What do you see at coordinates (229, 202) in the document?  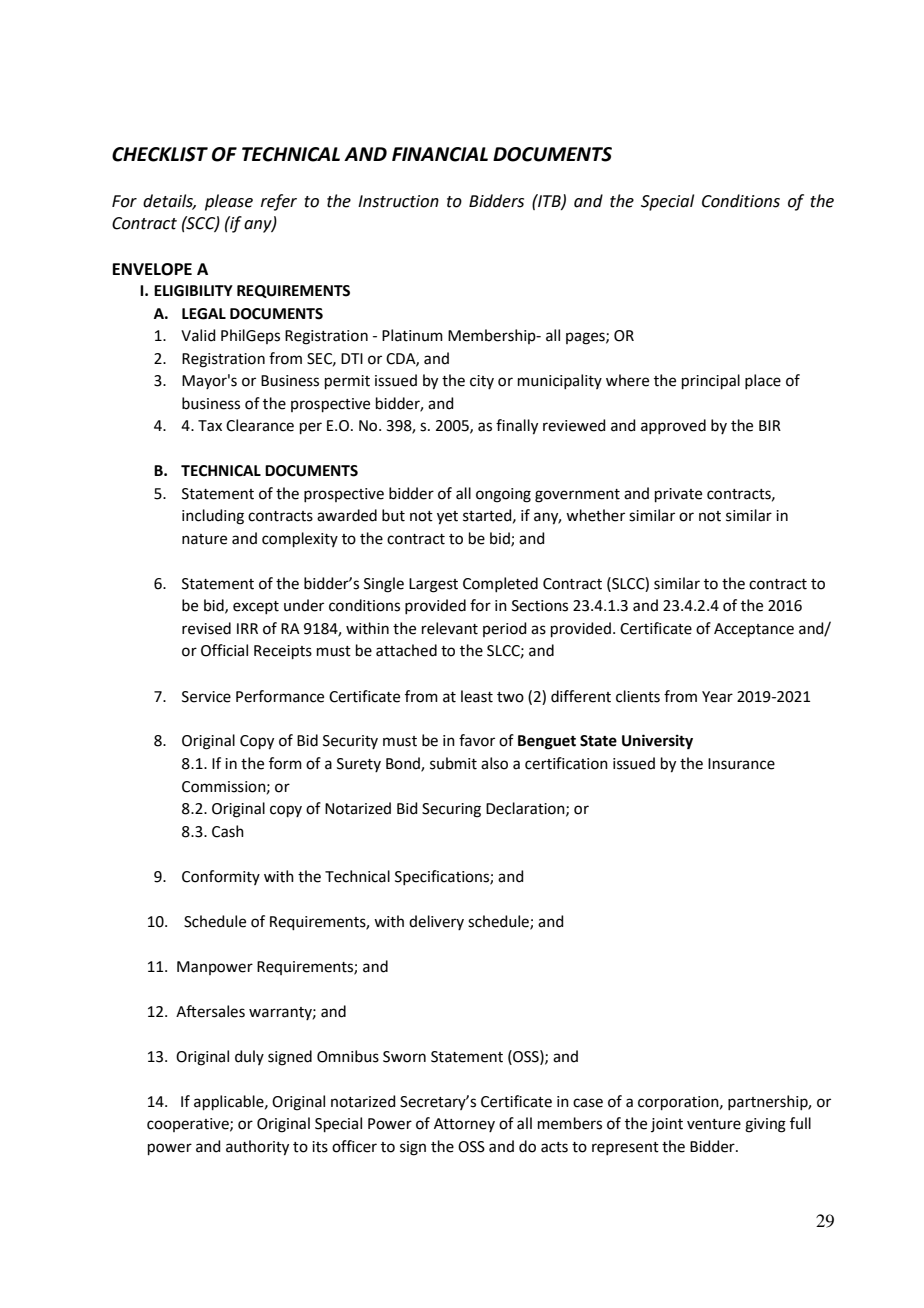 I see `please` at bounding box center [229, 202].
